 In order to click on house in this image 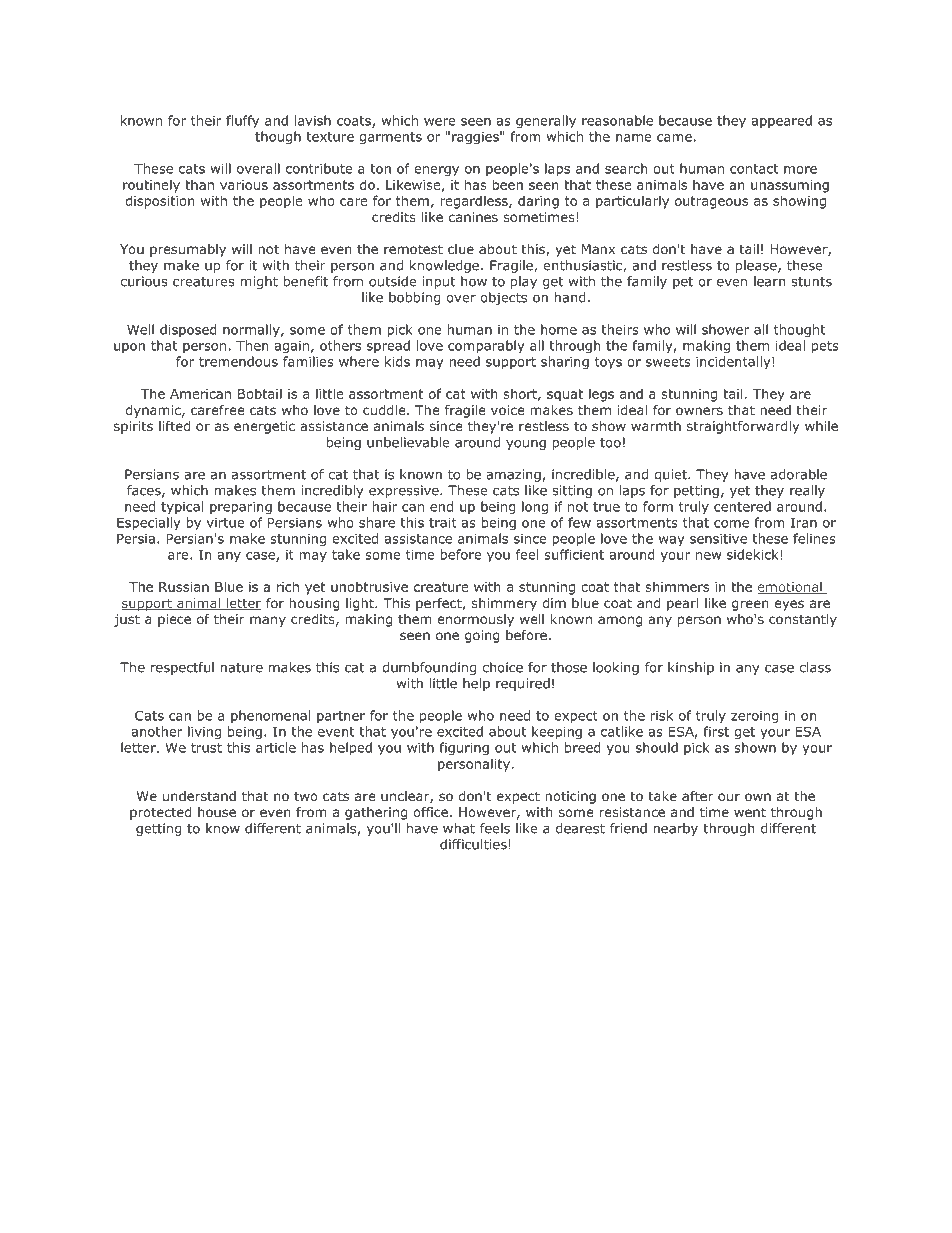, I will do `click(217, 812)`.
